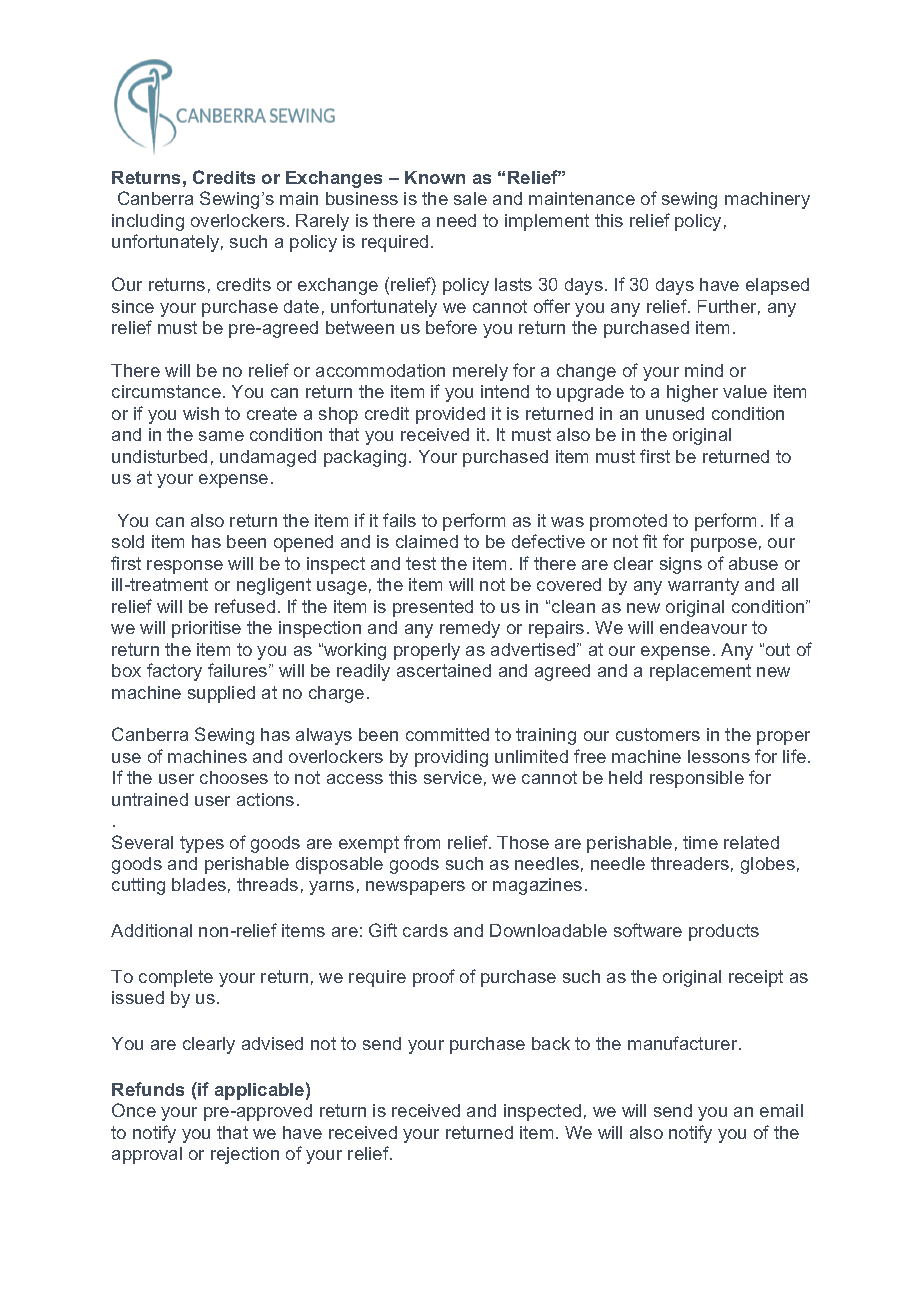 The height and width of the page is (1308, 924). I want to click on time, so click(700, 842).
